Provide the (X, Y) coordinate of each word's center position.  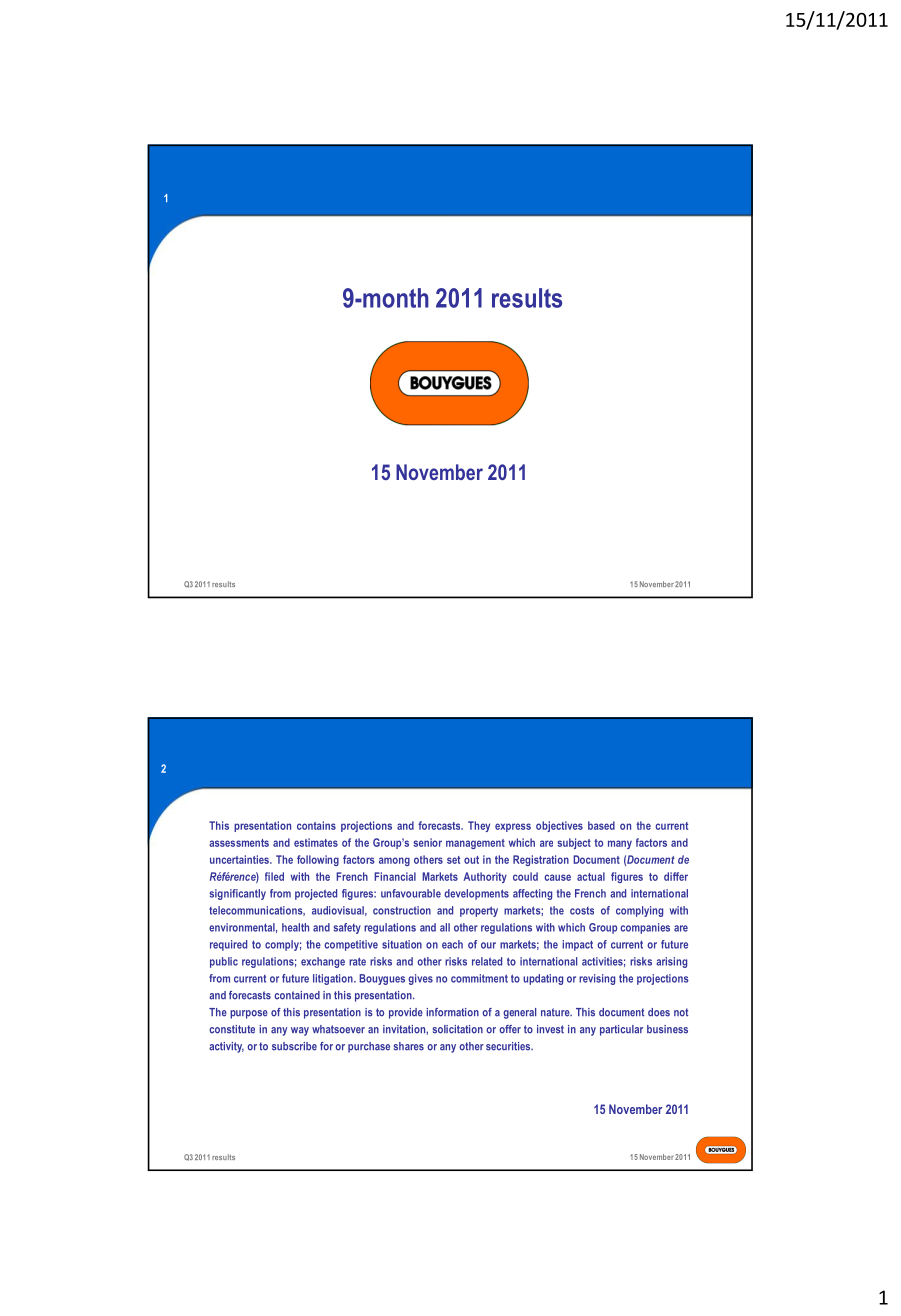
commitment (479, 978)
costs (582, 911)
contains (316, 825)
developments (476, 894)
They (479, 826)
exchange (323, 962)
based (601, 825)
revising (597, 979)
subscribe (294, 1046)
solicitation (458, 1029)
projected (316, 894)
